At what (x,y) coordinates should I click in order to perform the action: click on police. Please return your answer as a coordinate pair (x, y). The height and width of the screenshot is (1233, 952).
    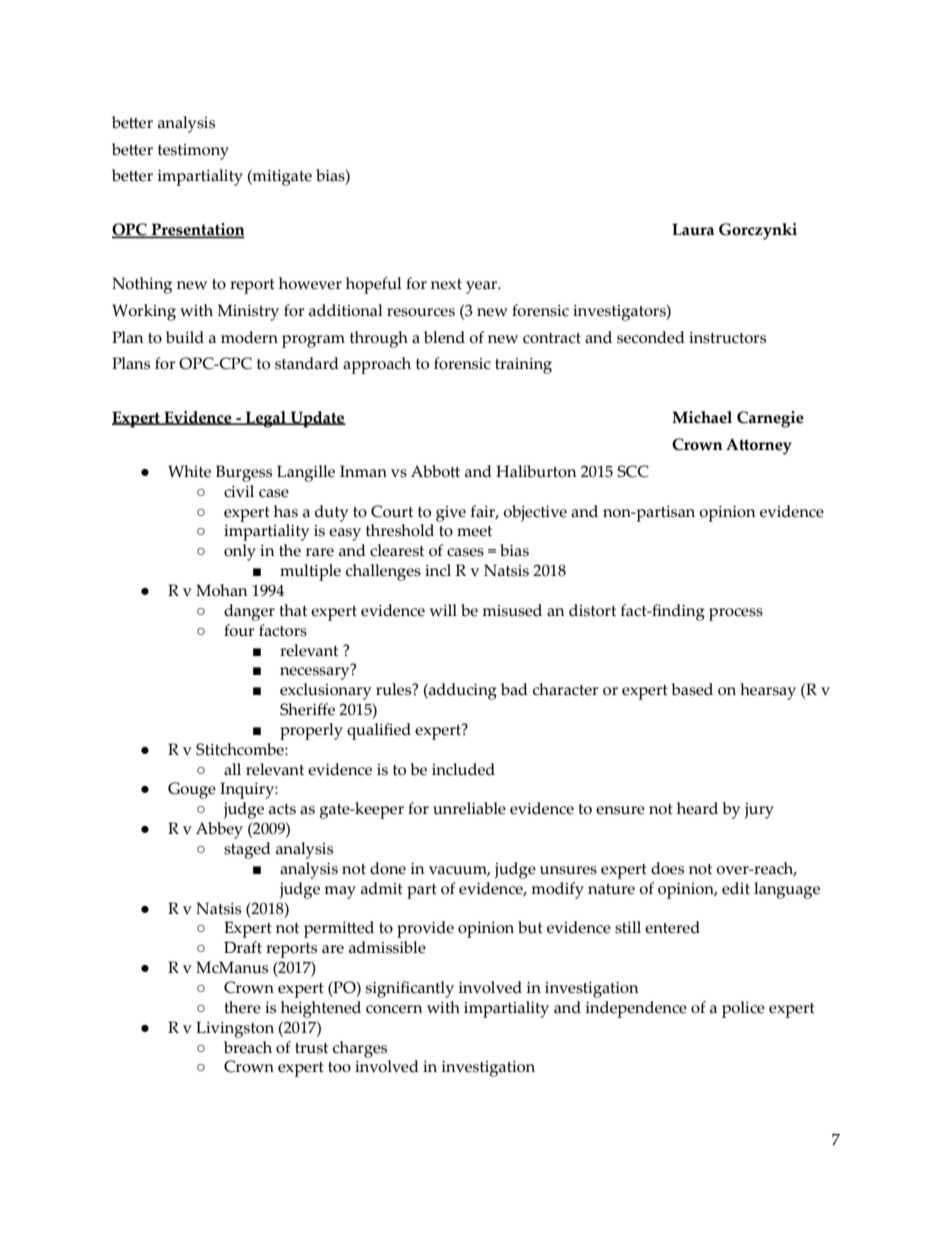
    Looking at the image, I should click on (743, 1009).
